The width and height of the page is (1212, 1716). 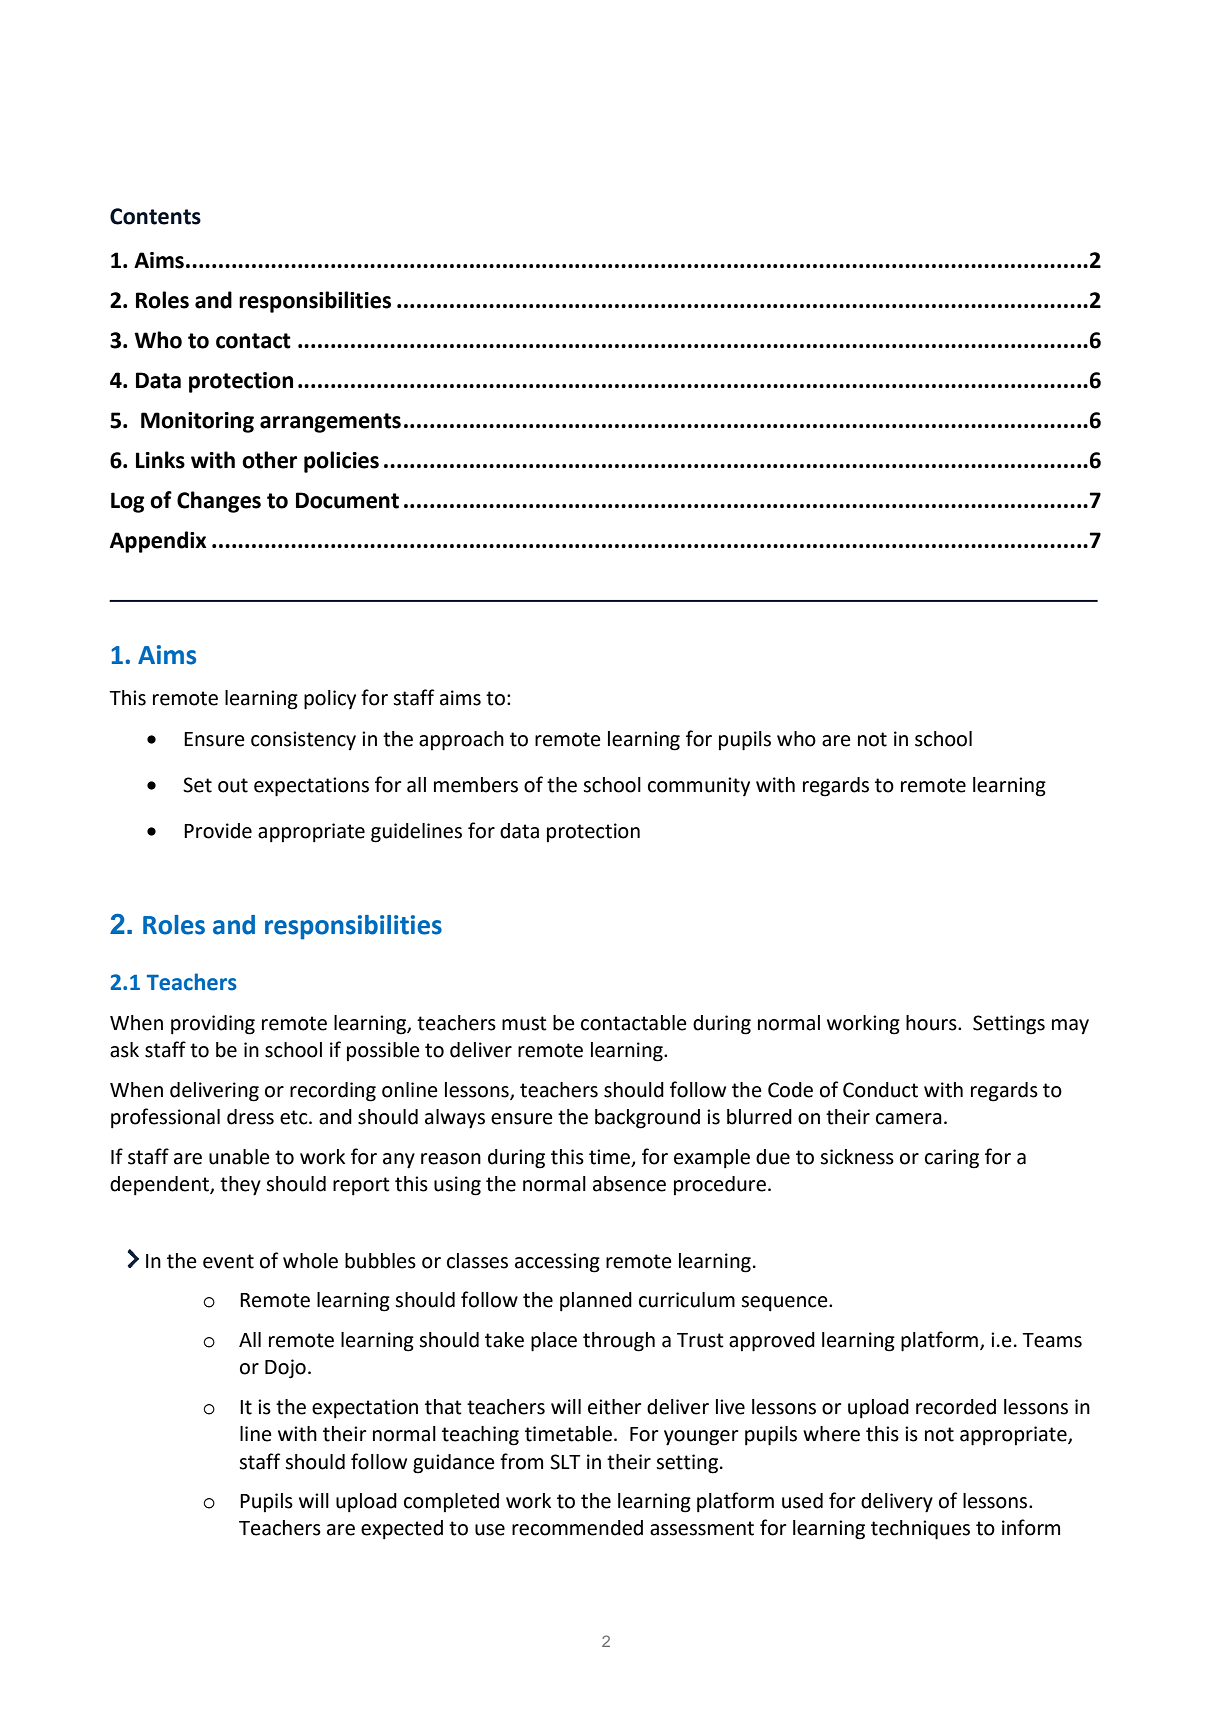 What do you see at coordinates (197, 422) in the page?
I see `Monitoring` at bounding box center [197, 422].
